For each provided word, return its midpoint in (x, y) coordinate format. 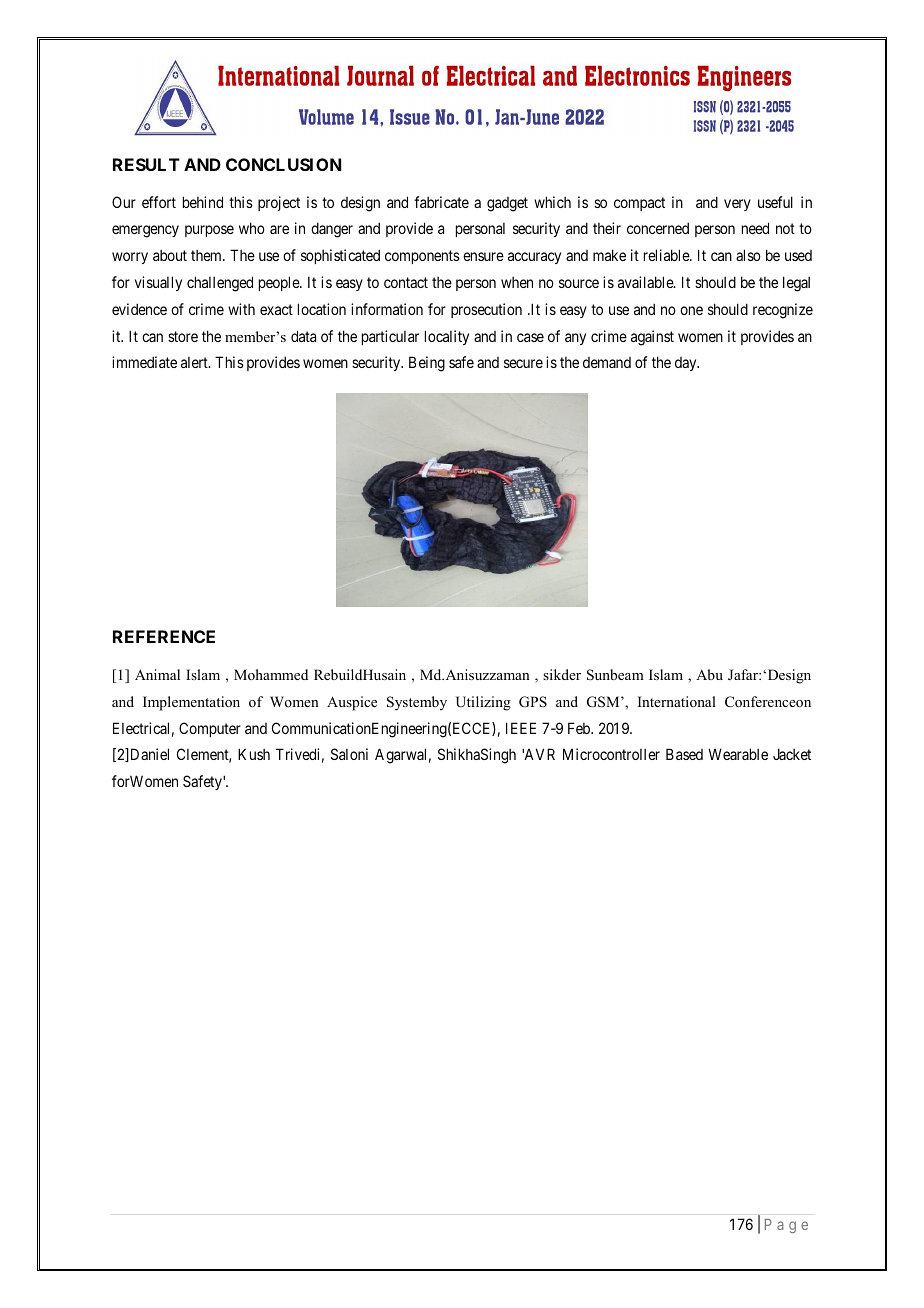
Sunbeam (615, 675)
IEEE (521, 728)
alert (195, 362)
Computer (210, 729)
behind (203, 202)
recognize (783, 311)
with (241, 309)
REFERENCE (164, 636)
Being (427, 364)
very (737, 205)
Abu (709, 674)
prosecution (486, 310)
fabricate (441, 202)
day (687, 364)
